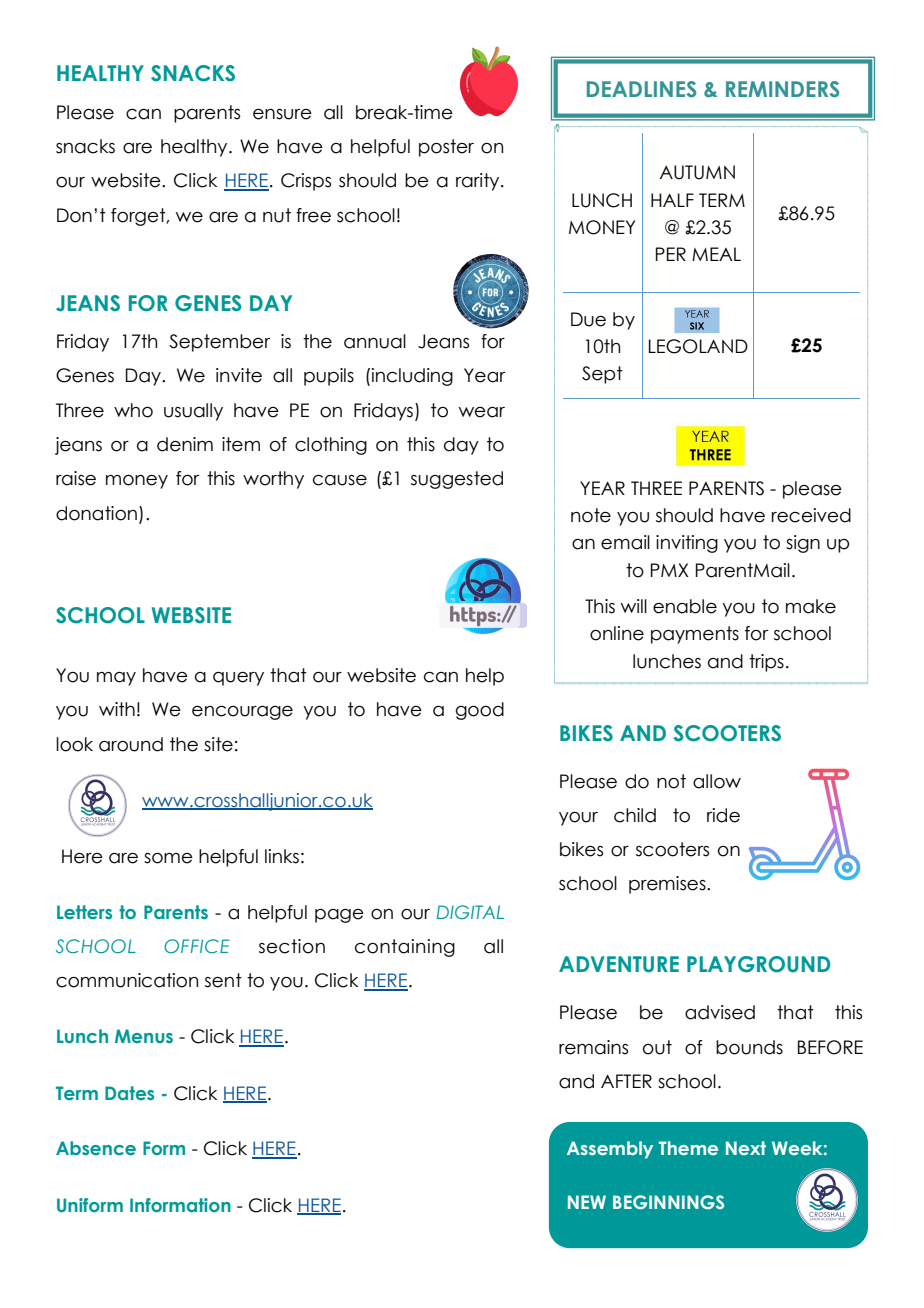 This image has height=1308, width=924. Describe the element at coordinates (578, 819) in the image. I see `your` at that location.
